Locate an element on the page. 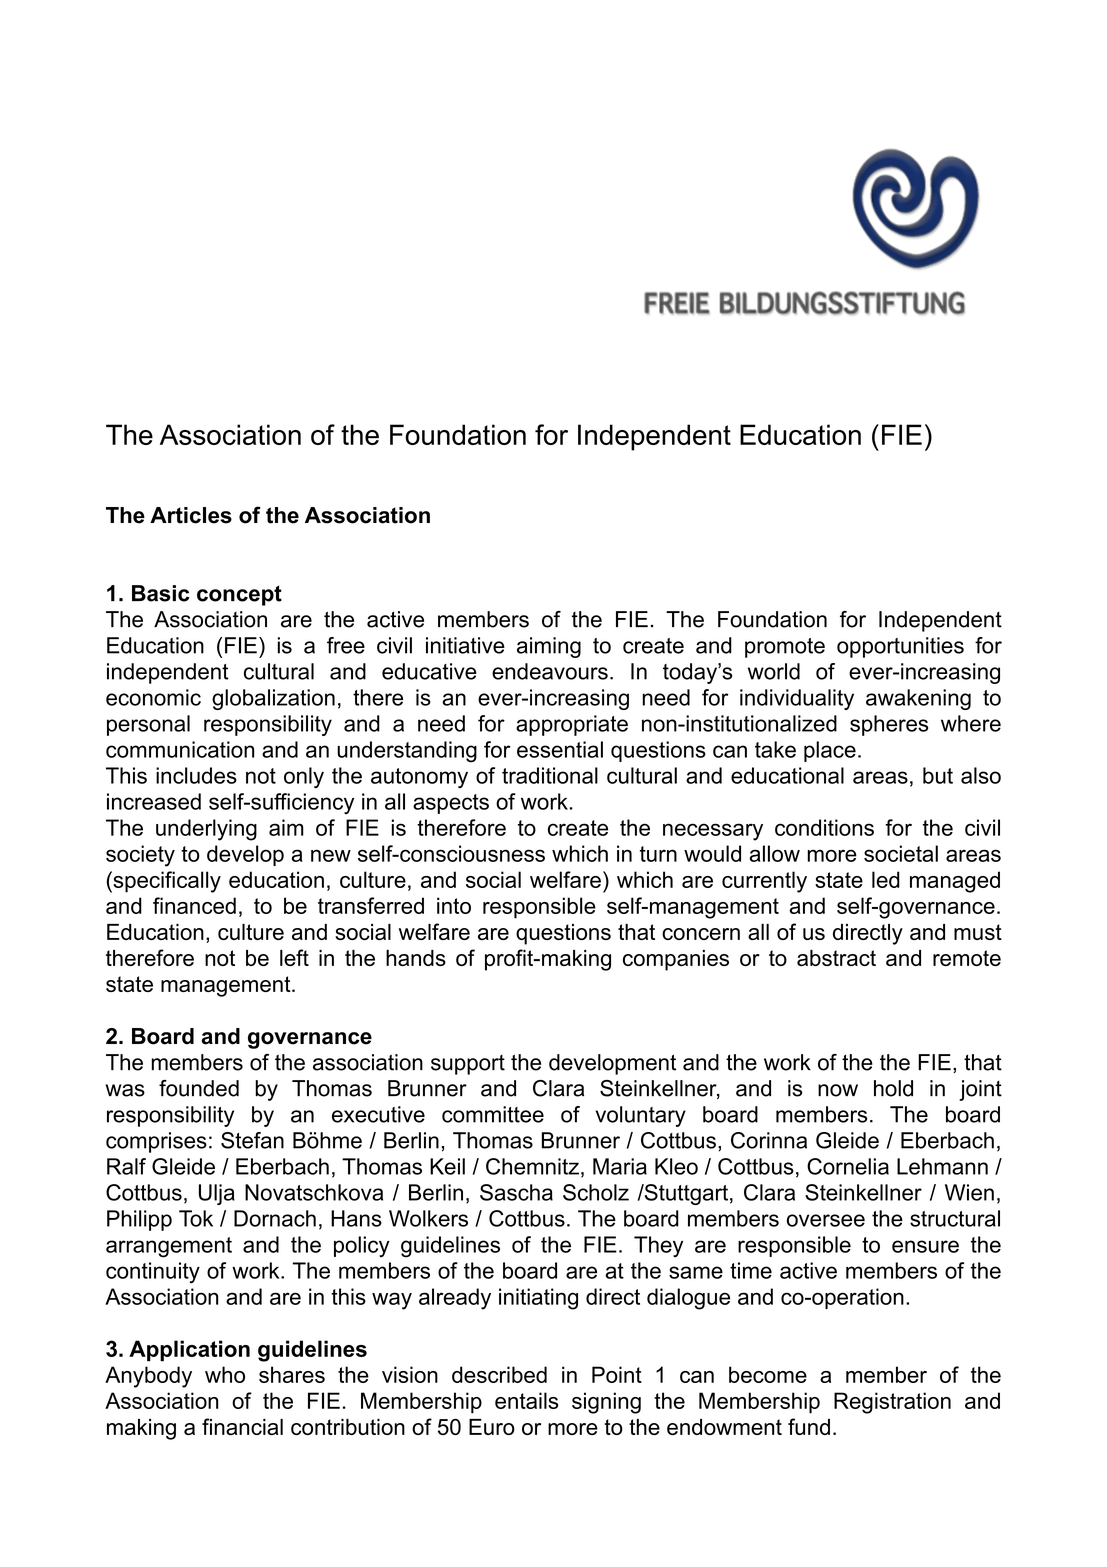 Image resolution: width=1107 pixels, height=1567 pixels. Registration is located at coordinates (892, 1403).
